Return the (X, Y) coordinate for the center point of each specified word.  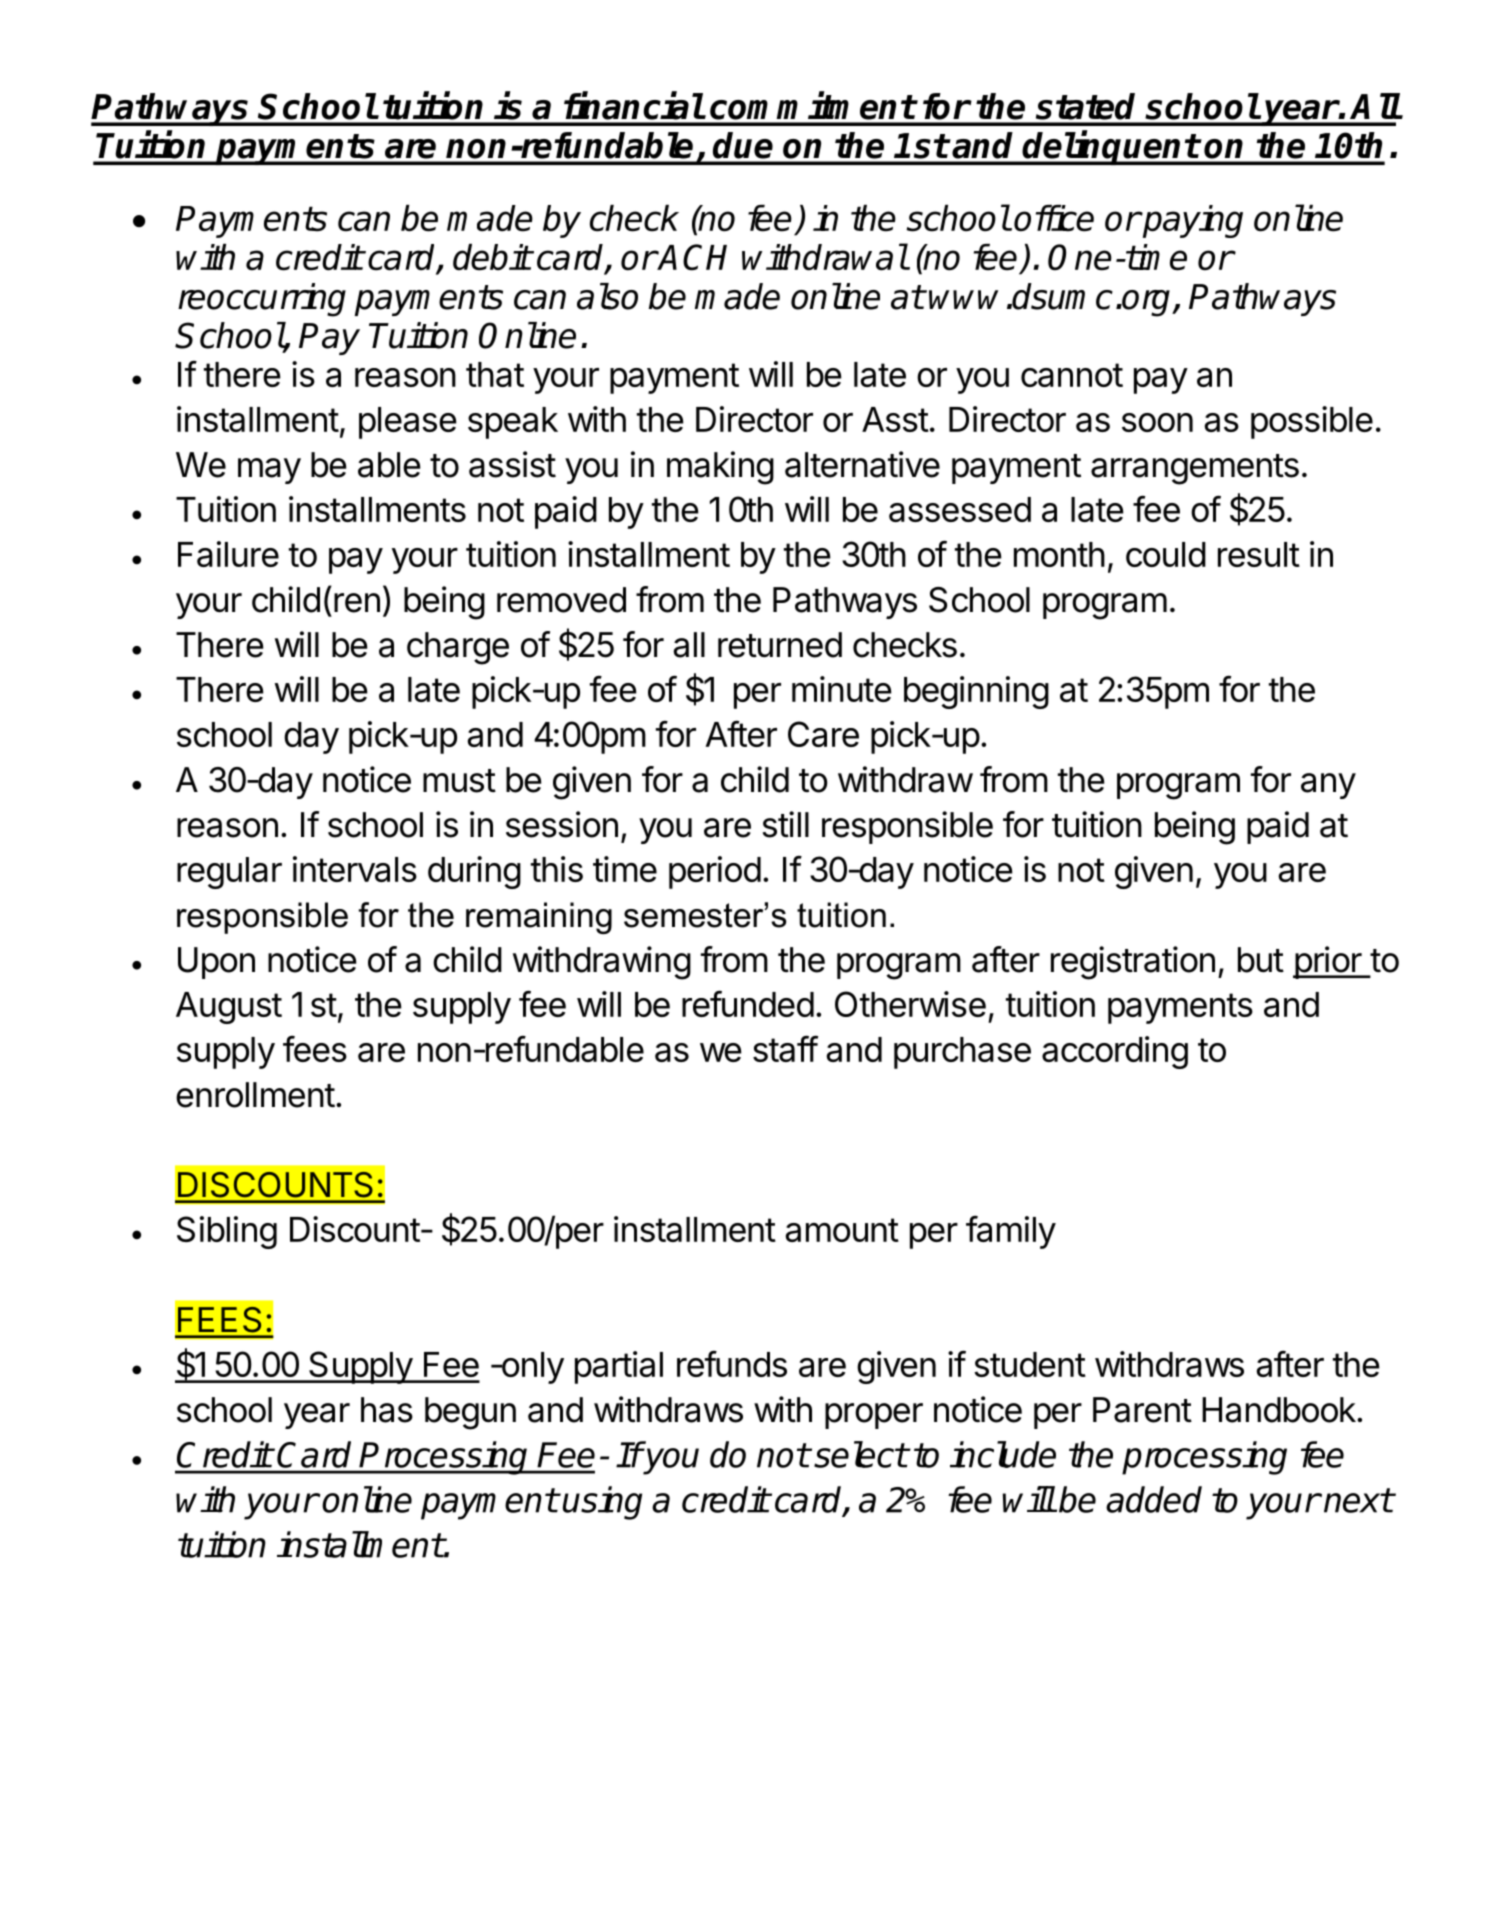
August (229, 1008)
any (1328, 786)
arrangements (1195, 469)
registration (1133, 963)
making (720, 468)
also (607, 296)
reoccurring (262, 300)
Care (823, 734)
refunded (748, 1003)
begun (470, 1413)
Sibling (227, 1232)
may (269, 471)
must (459, 781)
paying (1192, 221)
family (1011, 1232)
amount (842, 1230)
